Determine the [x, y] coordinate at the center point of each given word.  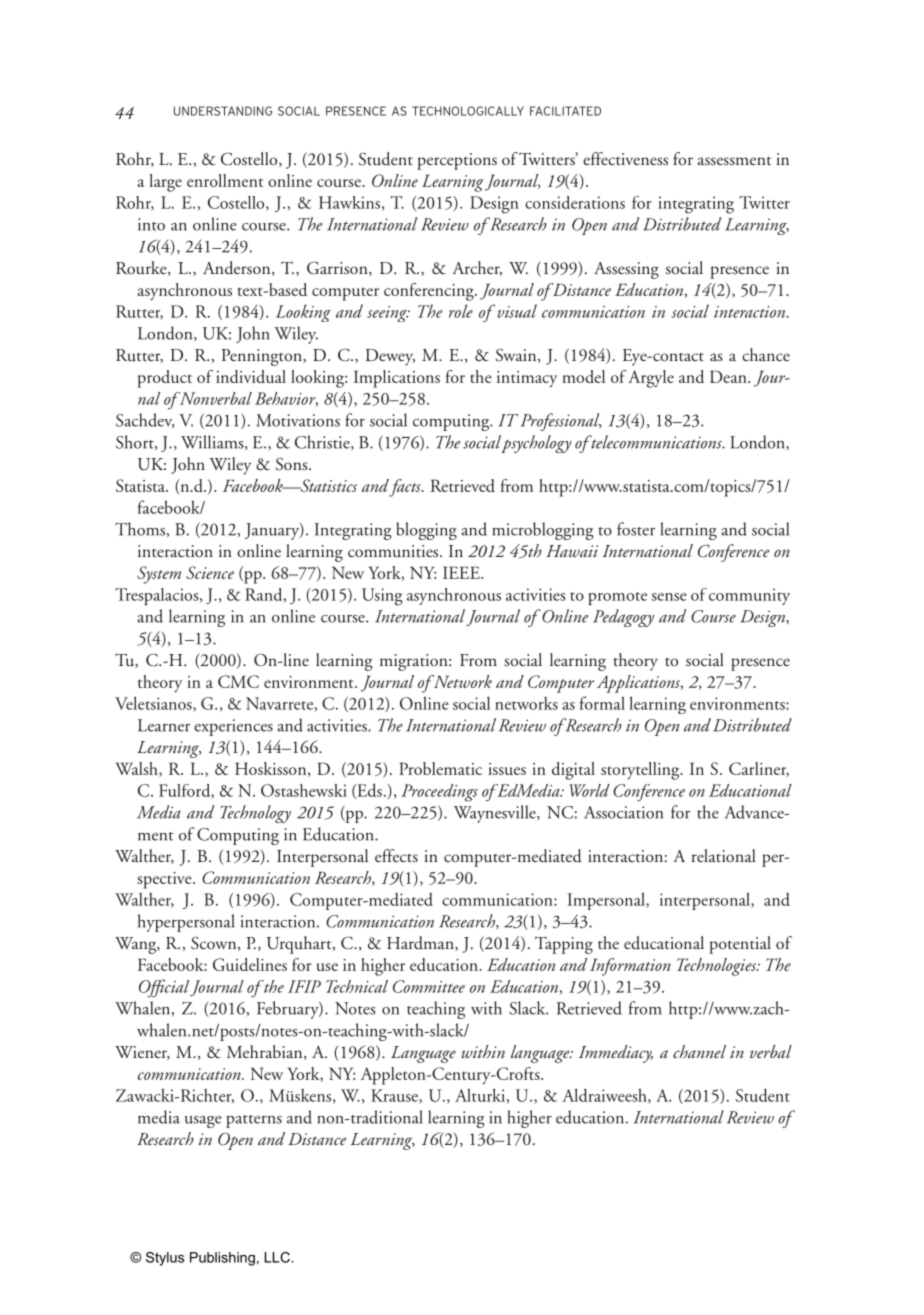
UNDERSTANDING [223, 111]
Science [210, 572]
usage [203, 1122]
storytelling [641, 771]
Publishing [222, 1259]
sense [669, 597]
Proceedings [439, 793]
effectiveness [625, 159]
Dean [729, 376]
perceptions [457, 161]
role [461, 311]
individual [251, 376]
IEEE [462, 572]
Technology [256, 814]
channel [699, 1051]
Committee [429, 986]
